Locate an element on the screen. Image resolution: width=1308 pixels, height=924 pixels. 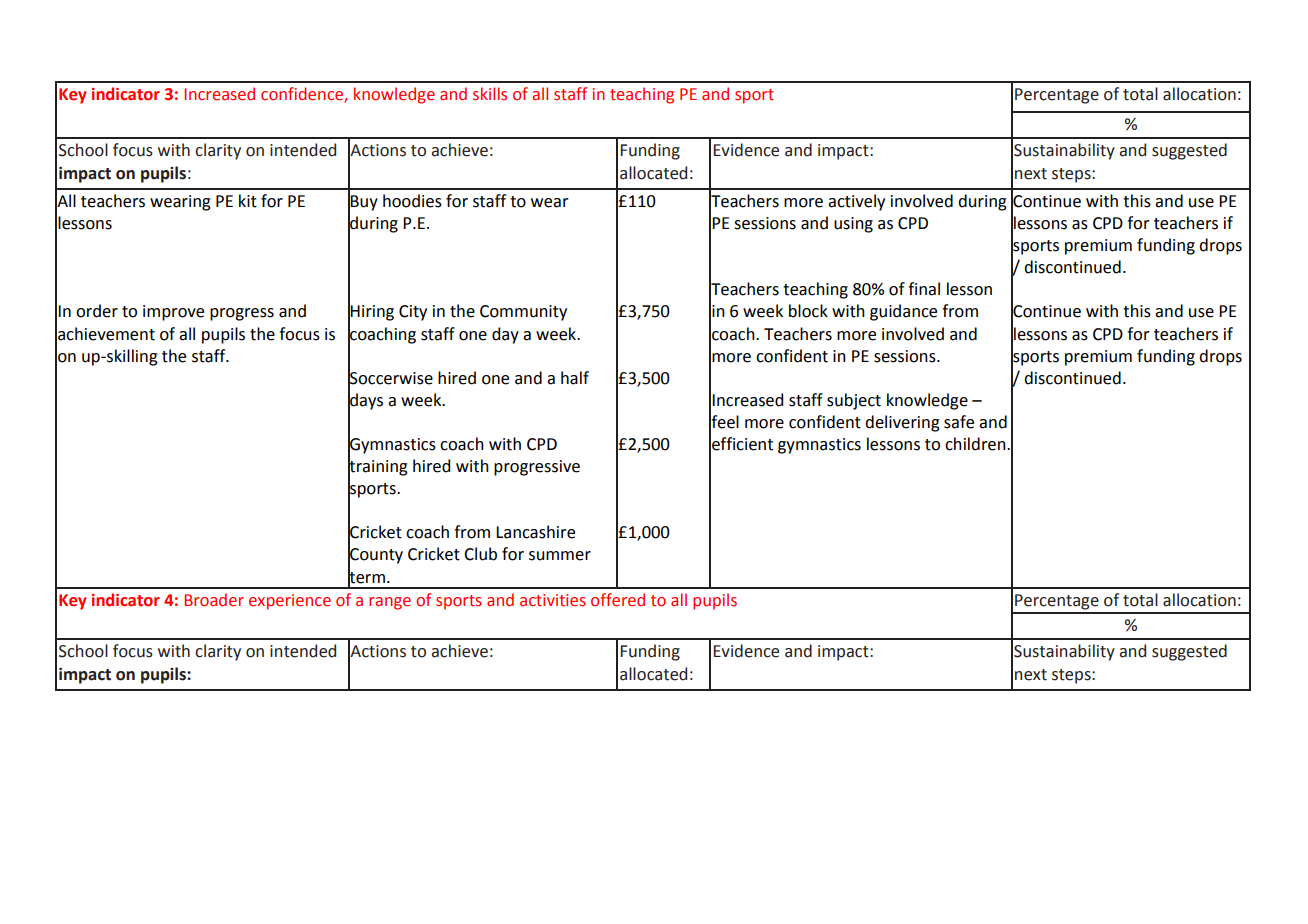
improve is located at coordinates (173, 313).
